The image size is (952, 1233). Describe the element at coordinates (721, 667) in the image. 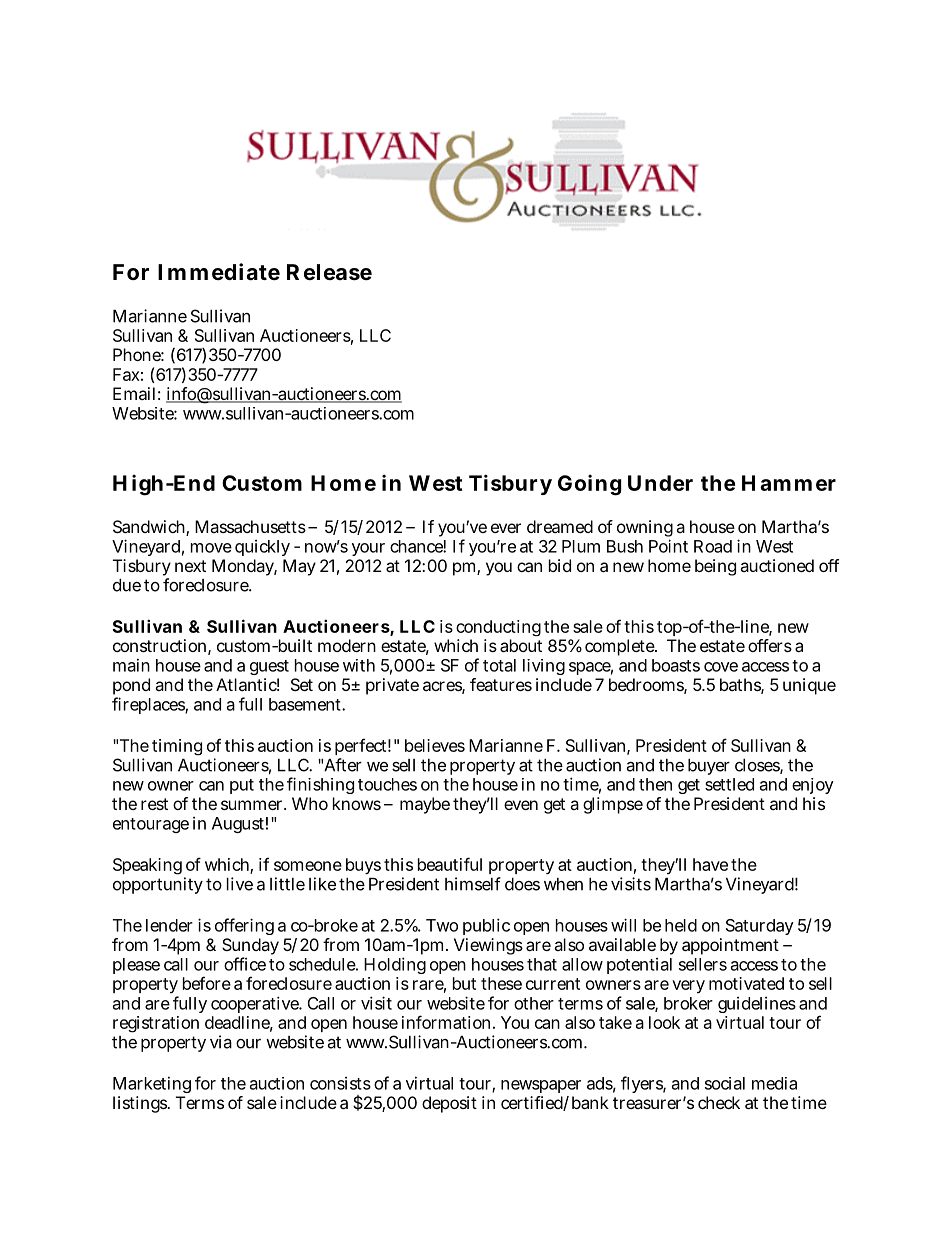

I see `cove` at that location.
